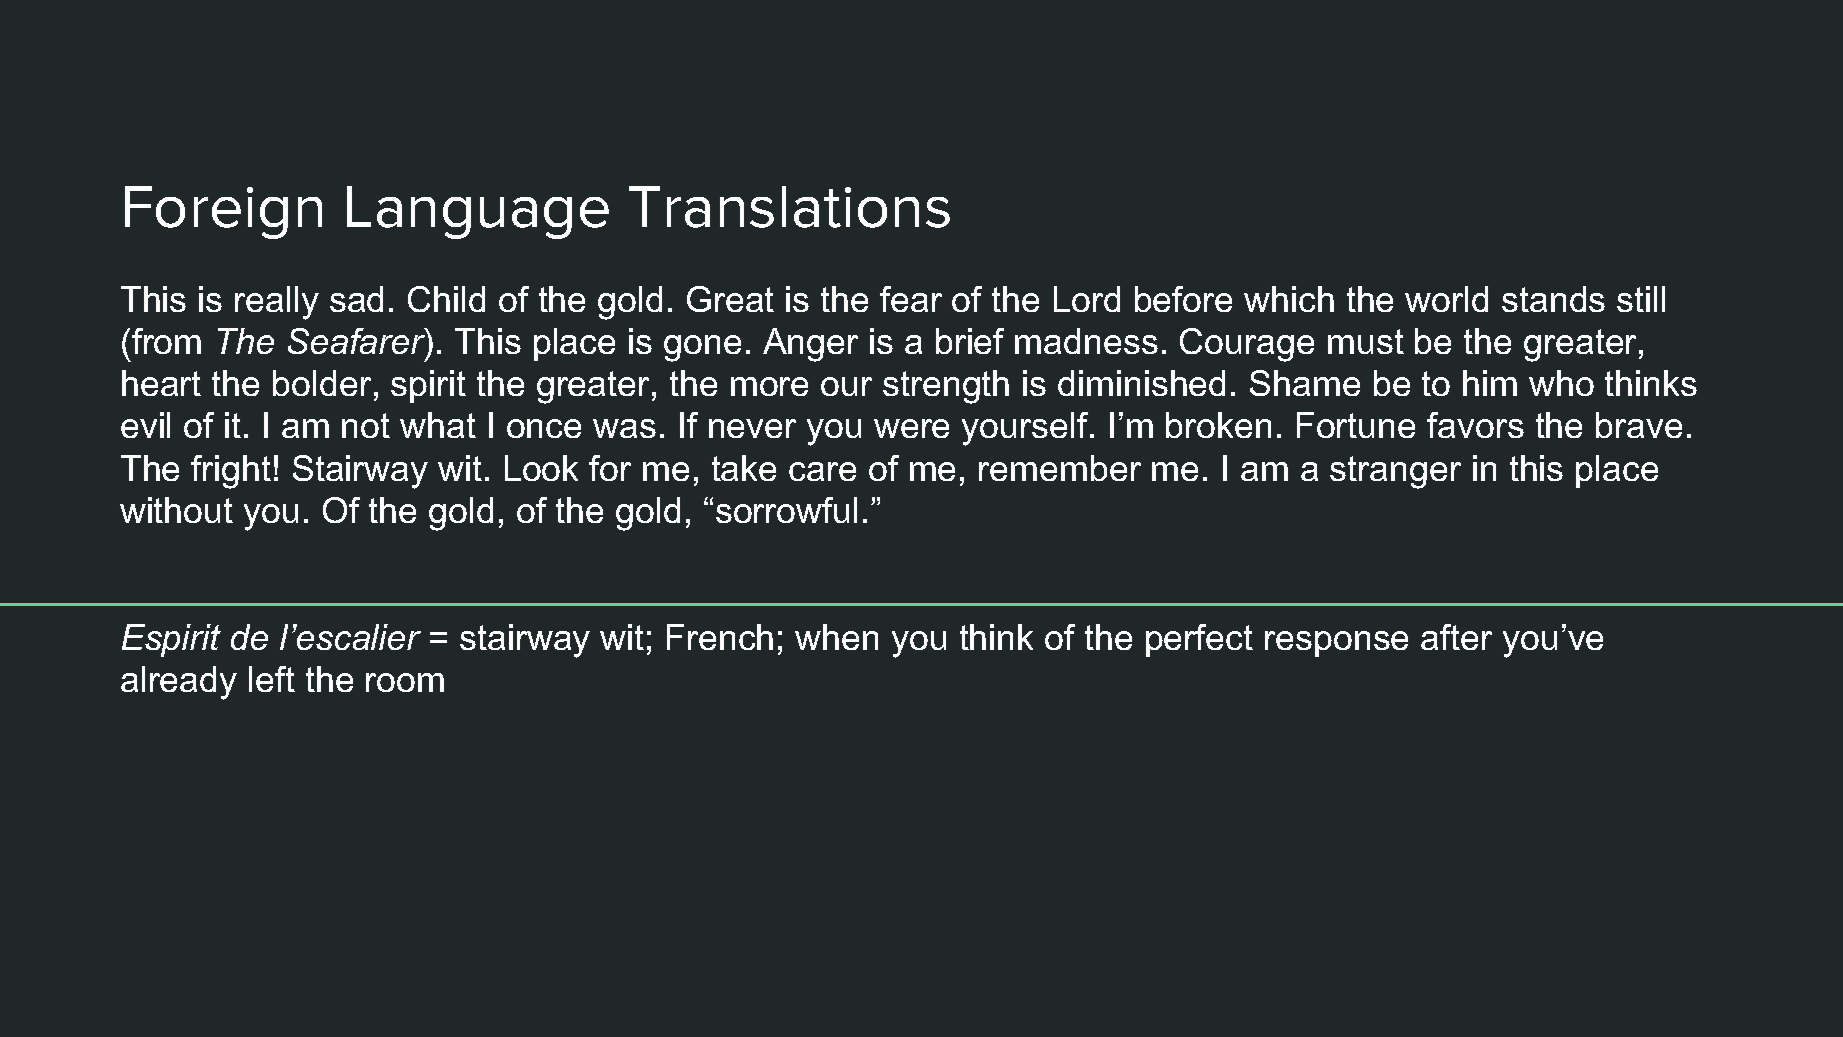 This screenshot has width=1843, height=1037. What do you see at coordinates (836, 637) in the screenshot?
I see `when` at bounding box center [836, 637].
